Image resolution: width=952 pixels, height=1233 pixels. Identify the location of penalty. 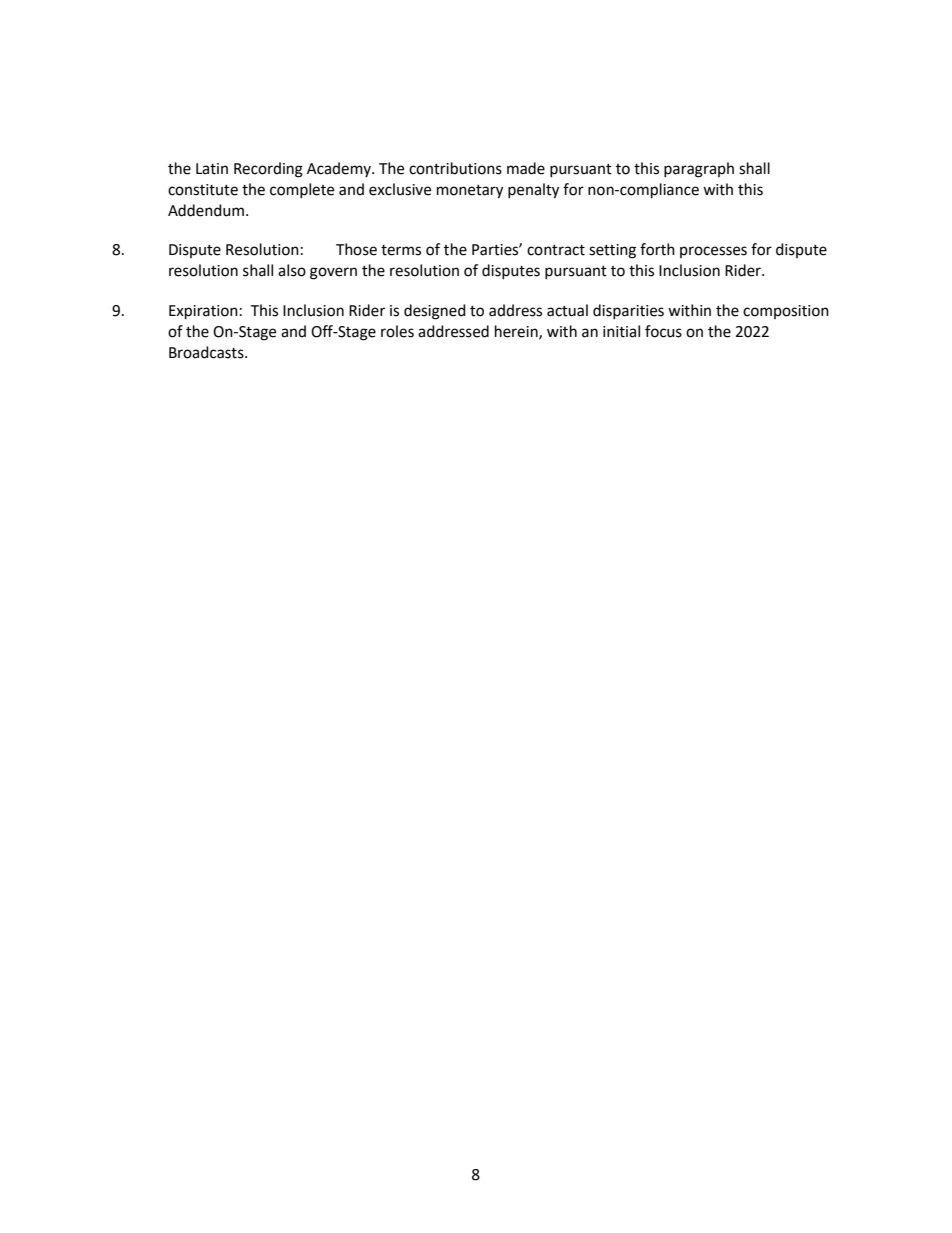
(533, 191).
